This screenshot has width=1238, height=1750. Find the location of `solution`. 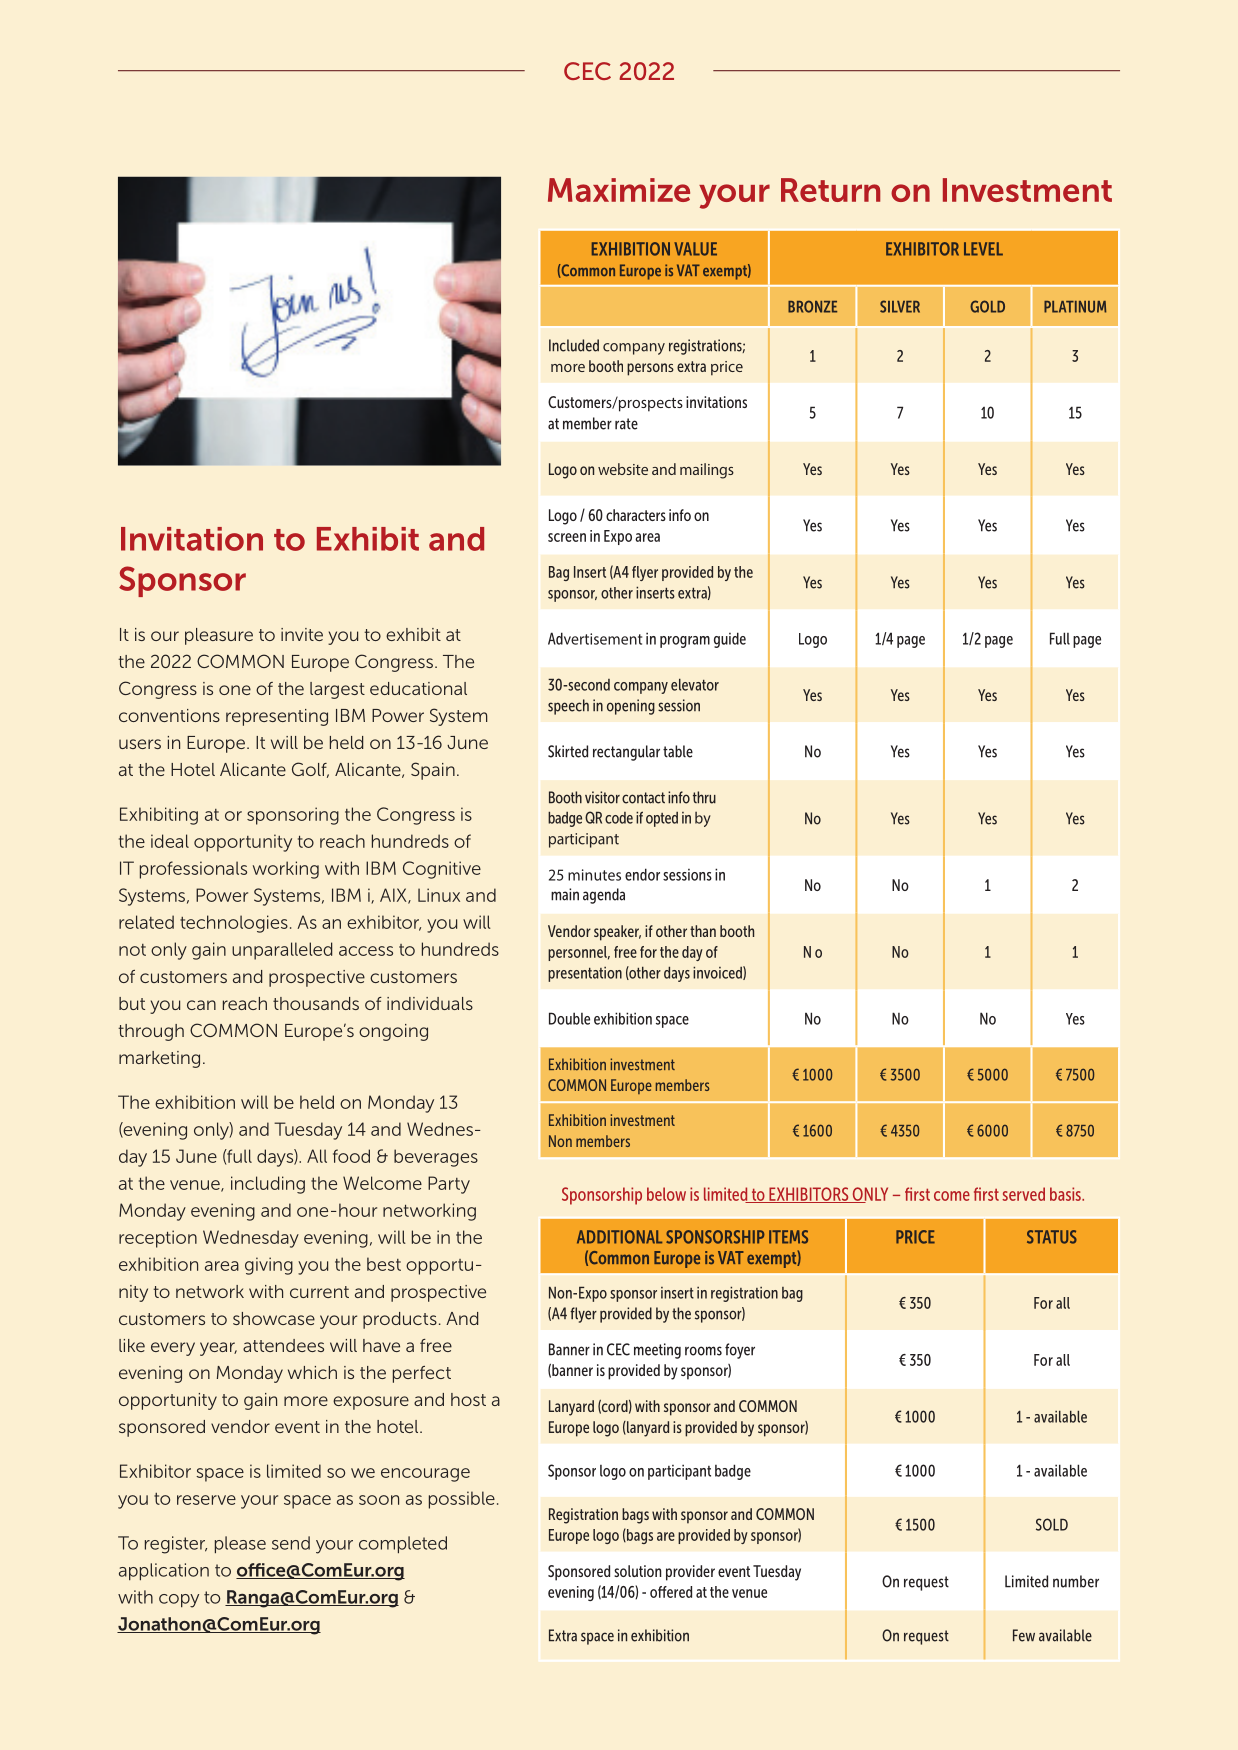

solution is located at coordinates (637, 1571).
